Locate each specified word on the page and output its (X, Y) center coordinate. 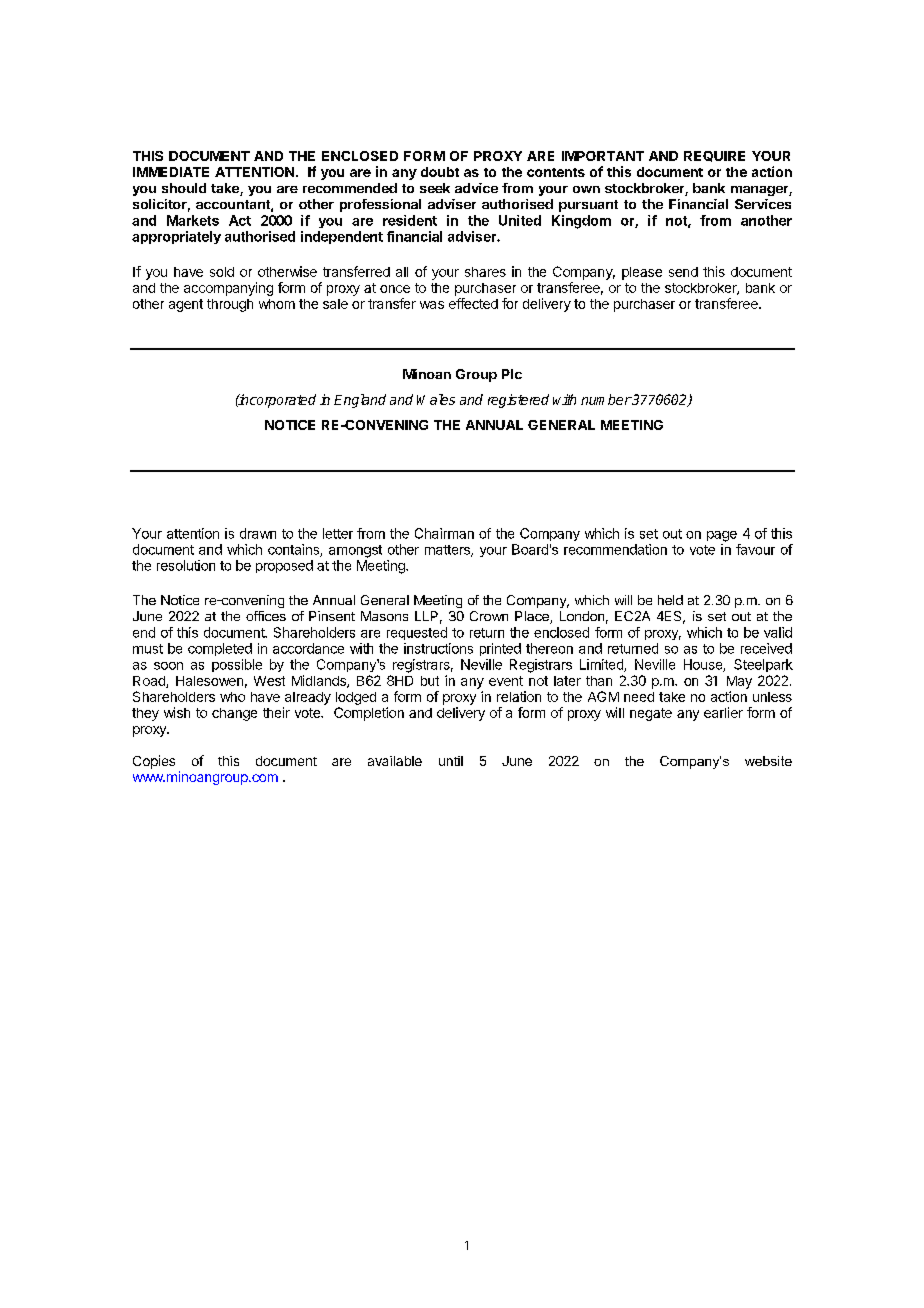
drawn (258, 533)
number (606, 399)
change (234, 714)
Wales (436, 399)
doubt (440, 172)
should (184, 188)
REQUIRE (714, 156)
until (451, 761)
